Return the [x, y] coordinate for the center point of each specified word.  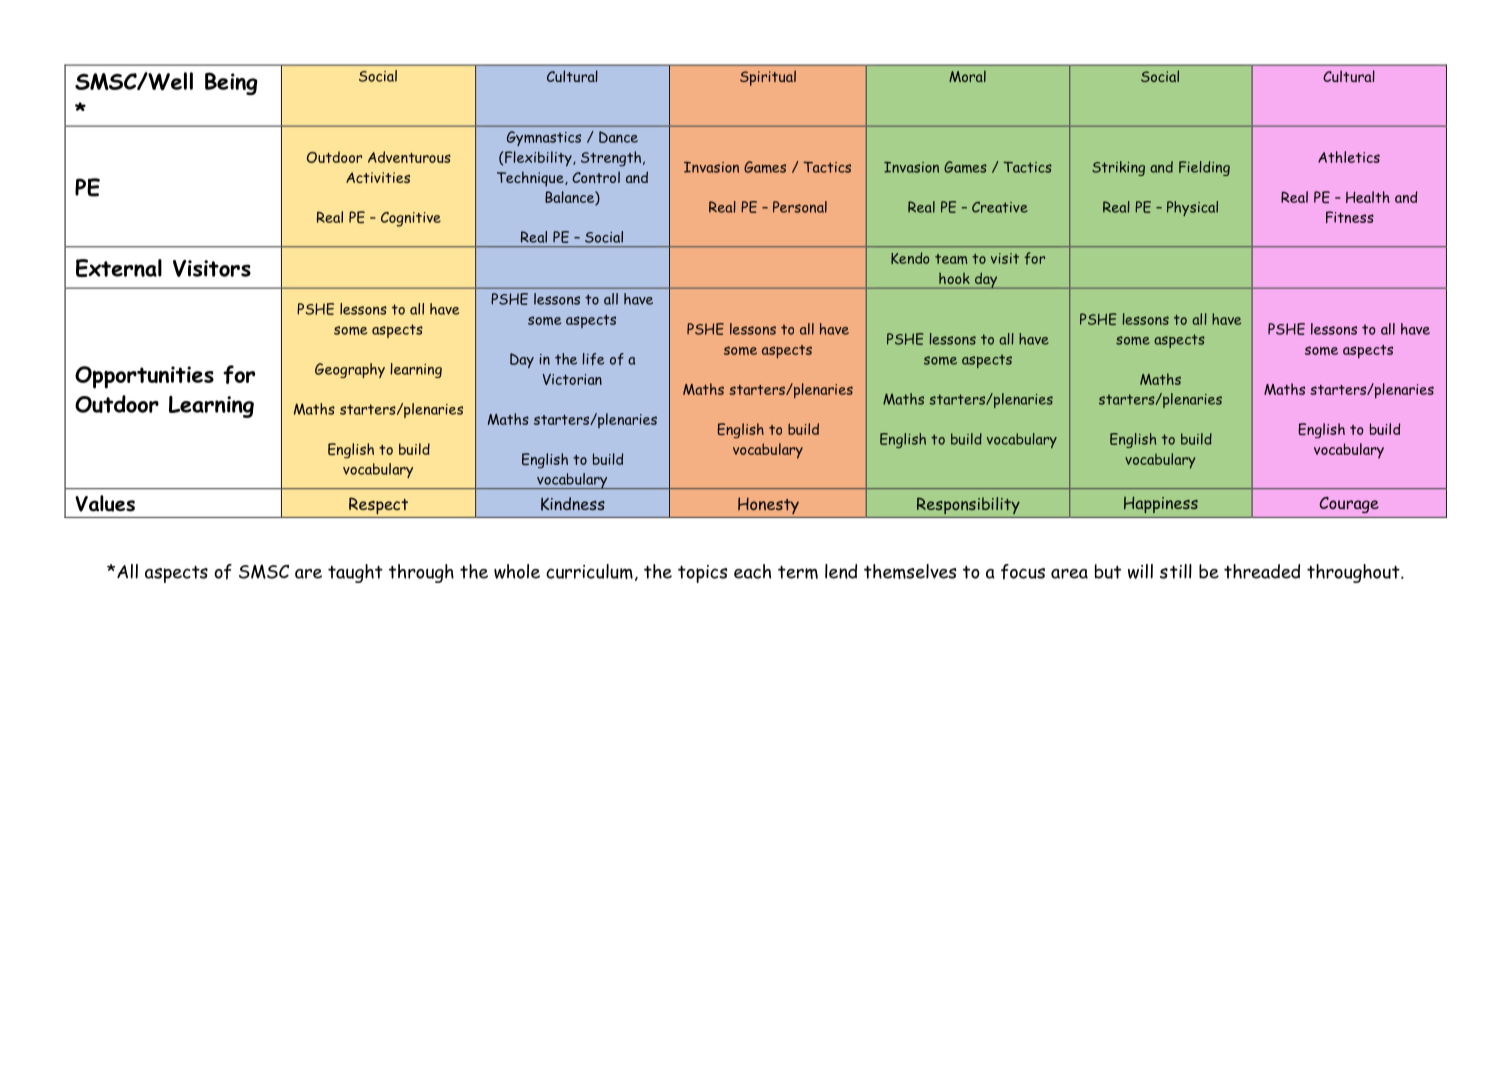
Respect [378, 505]
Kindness [573, 504]
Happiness [1161, 504]
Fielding [1204, 168]
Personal [800, 207]
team [951, 259]
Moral [967, 76]
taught [355, 573]
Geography [350, 370]
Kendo [910, 258]
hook [954, 278]
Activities [378, 177]
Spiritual [768, 78]
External [119, 268]
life [593, 359]
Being [231, 83]
